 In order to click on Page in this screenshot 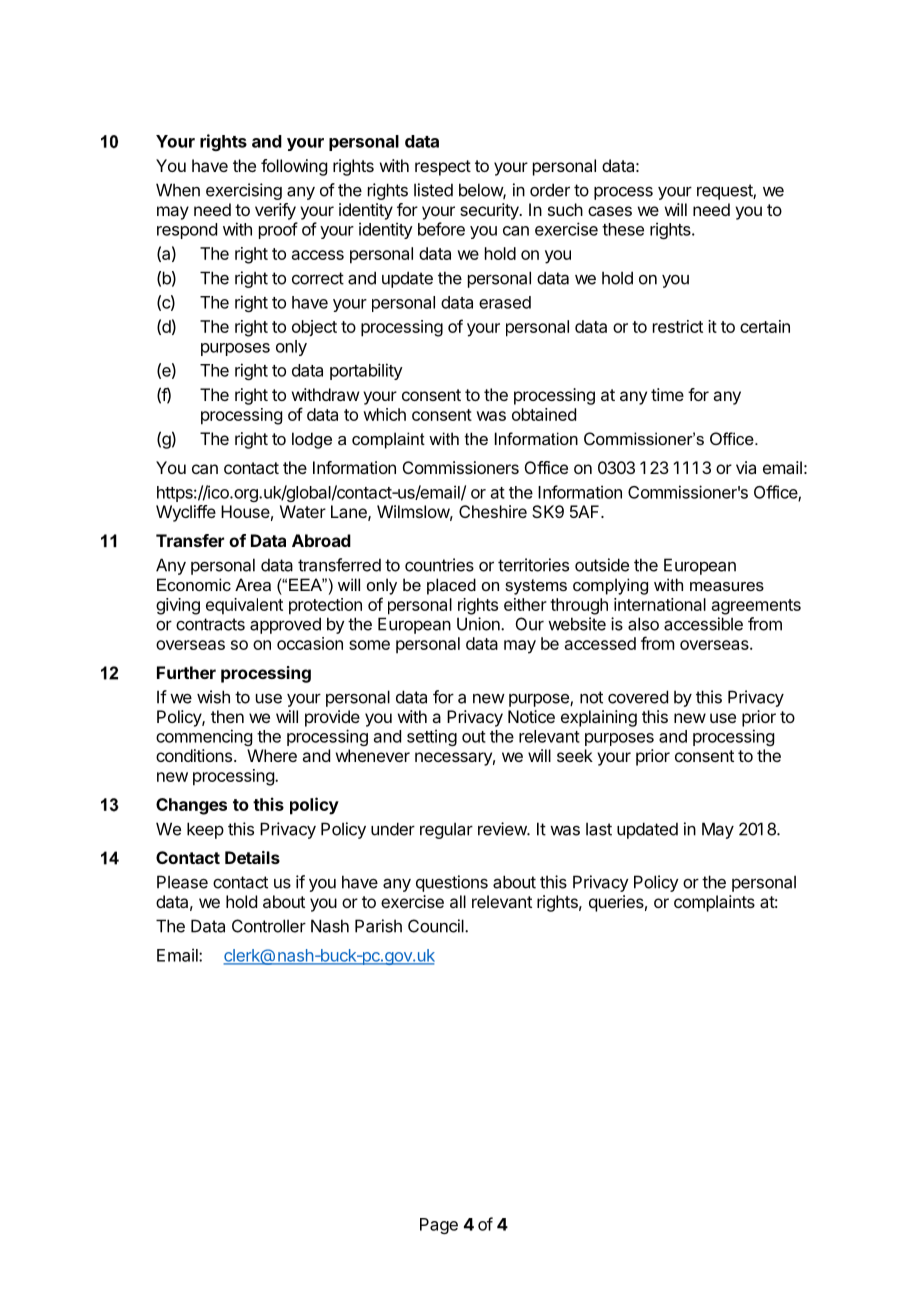, I will do `click(439, 1226)`.
